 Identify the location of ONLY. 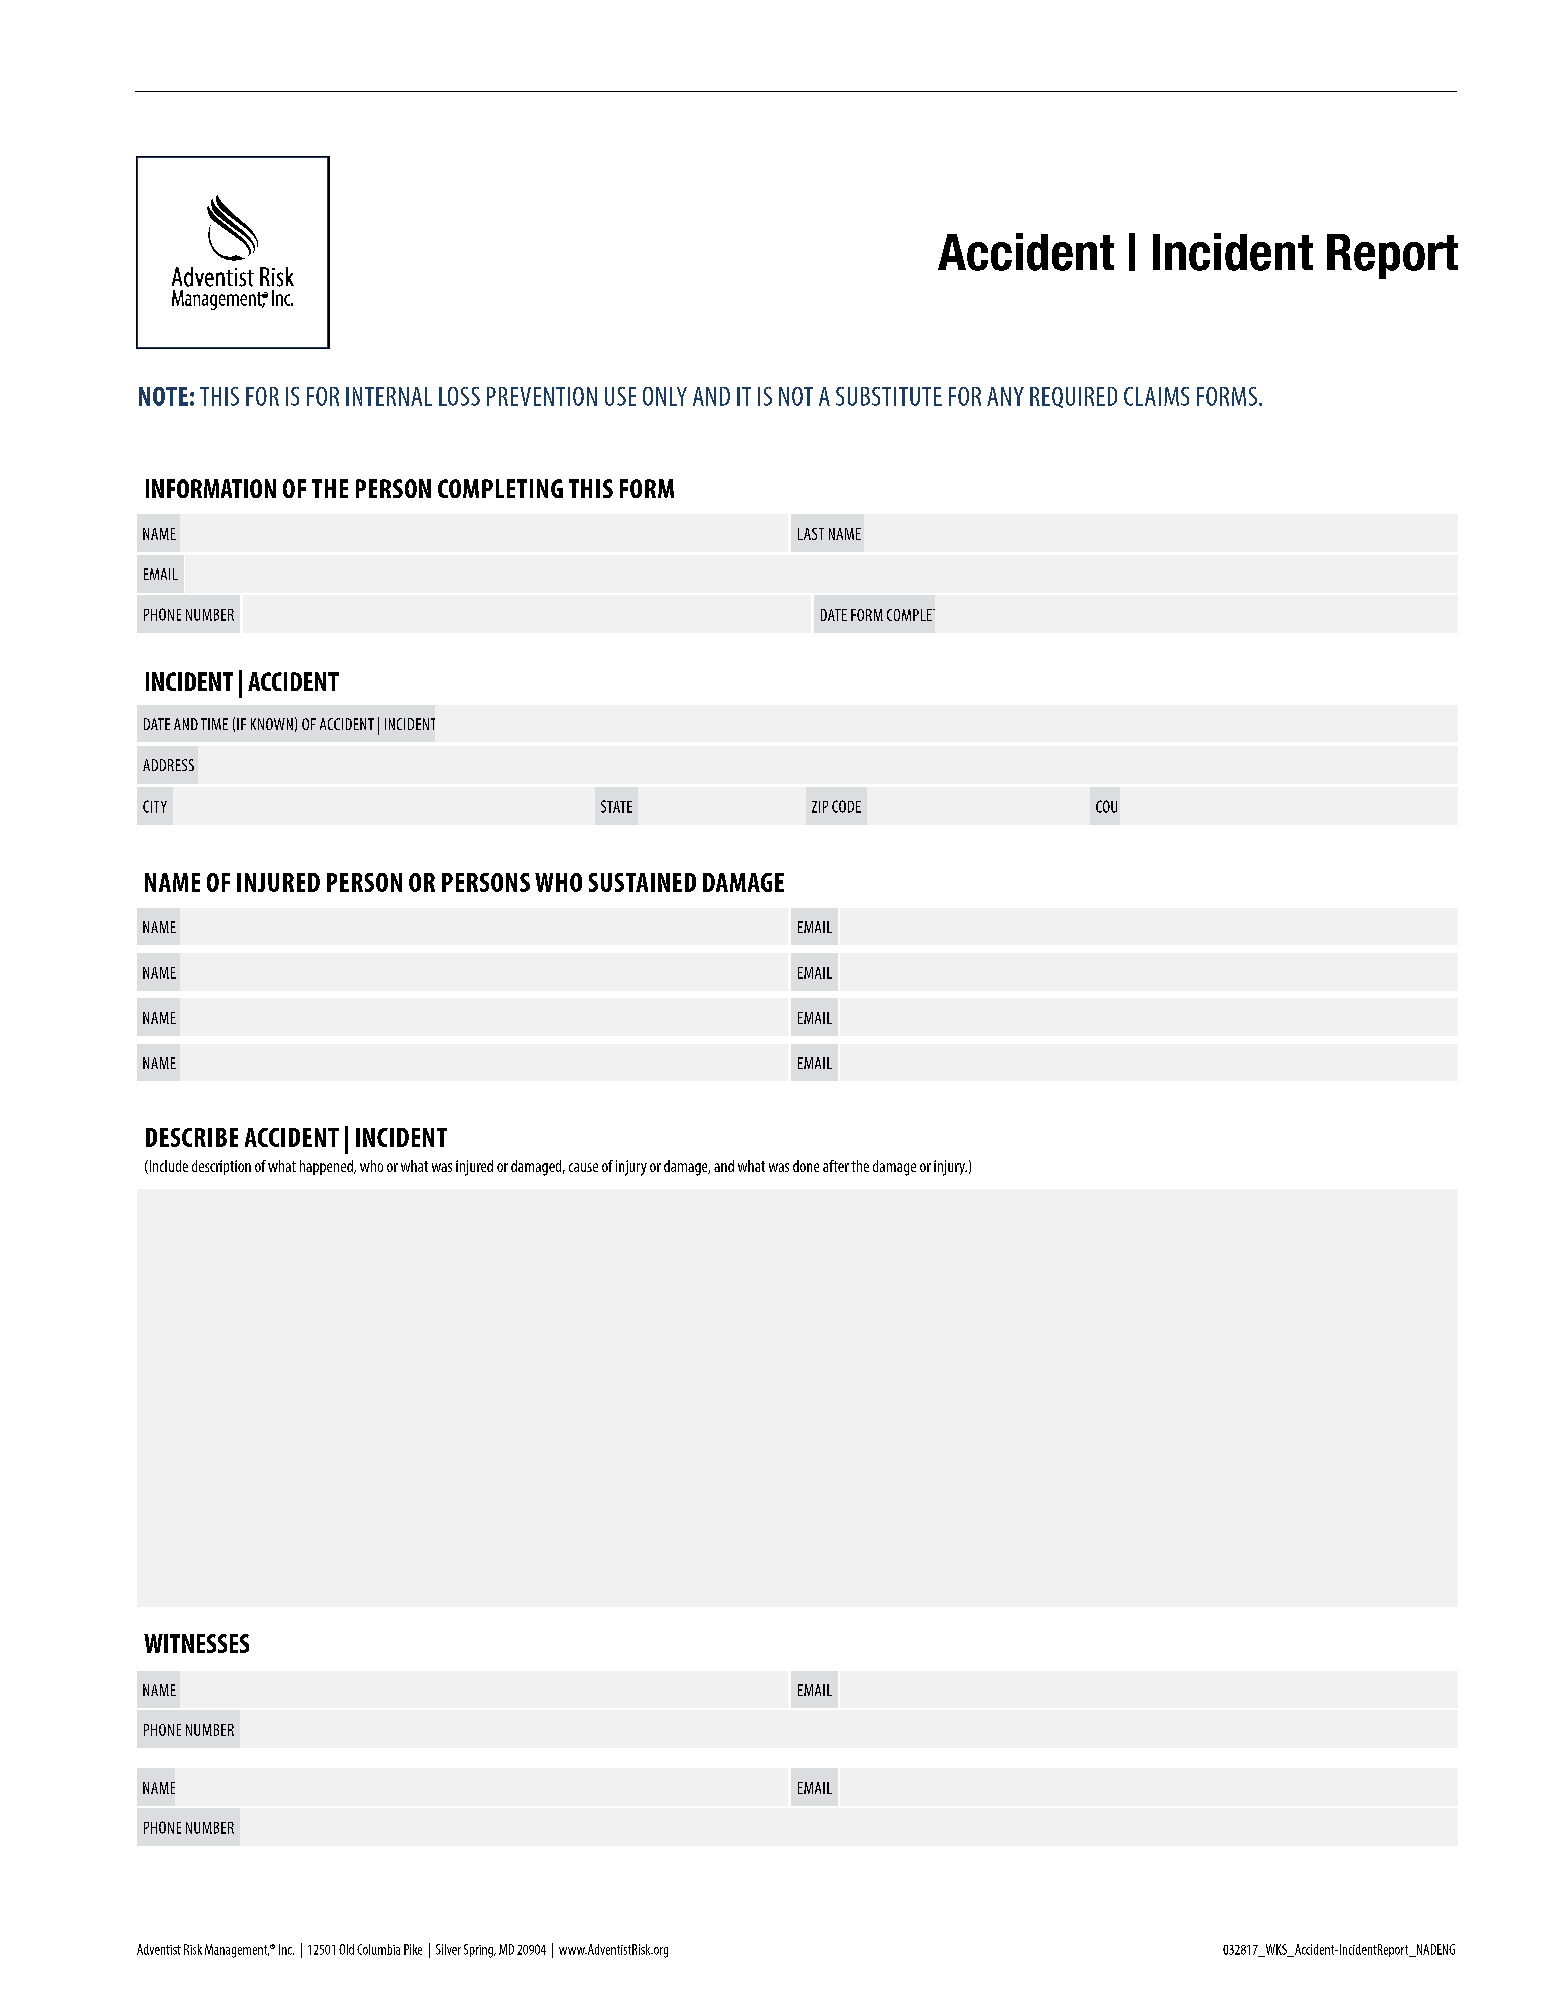
(665, 396).
